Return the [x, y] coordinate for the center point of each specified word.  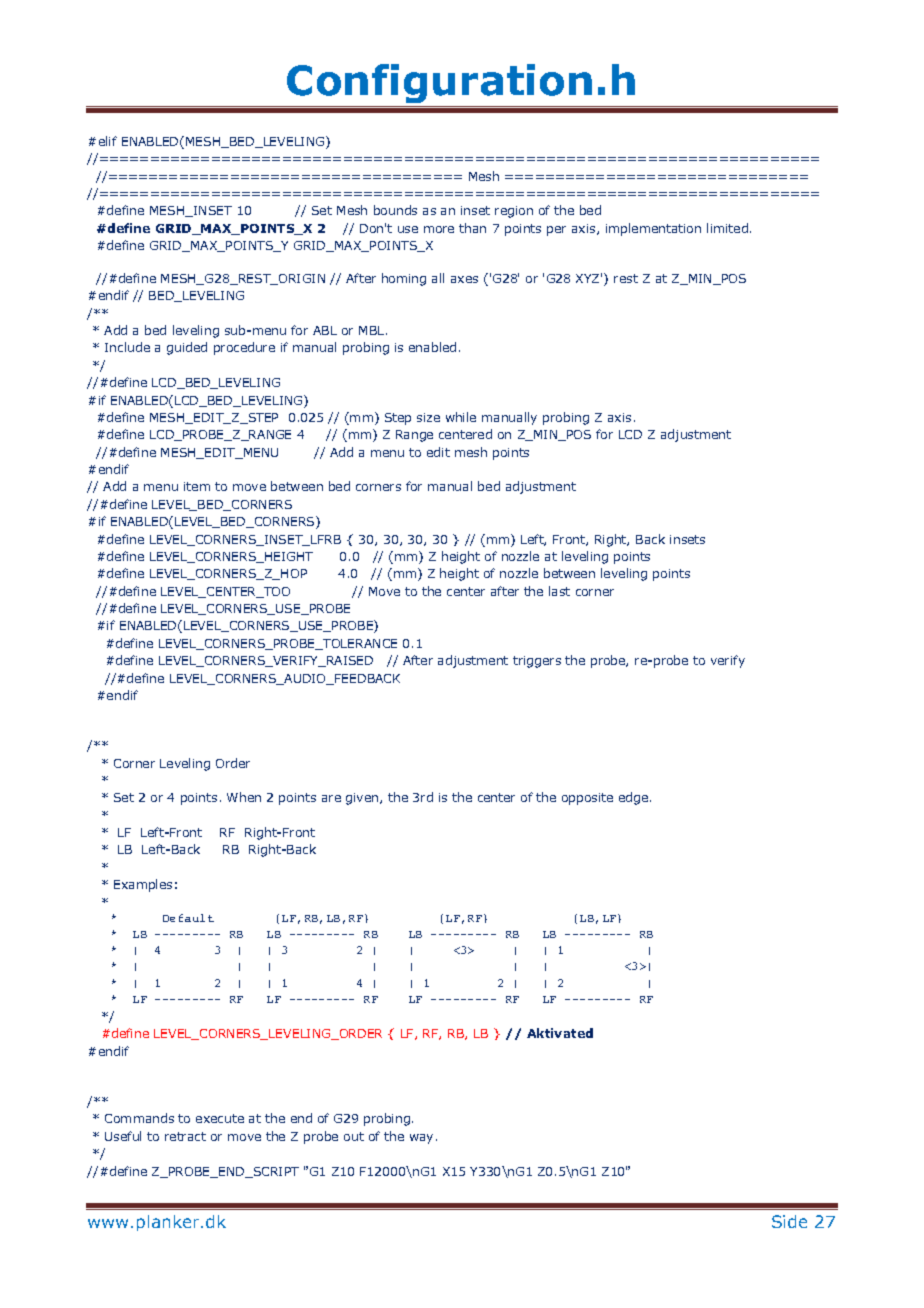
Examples [143, 885]
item [197, 486]
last [559, 591]
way [421, 1139]
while [461, 417]
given [363, 799]
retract [185, 1136]
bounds [395, 210]
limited [727, 228]
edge [635, 798]
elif [108, 141]
